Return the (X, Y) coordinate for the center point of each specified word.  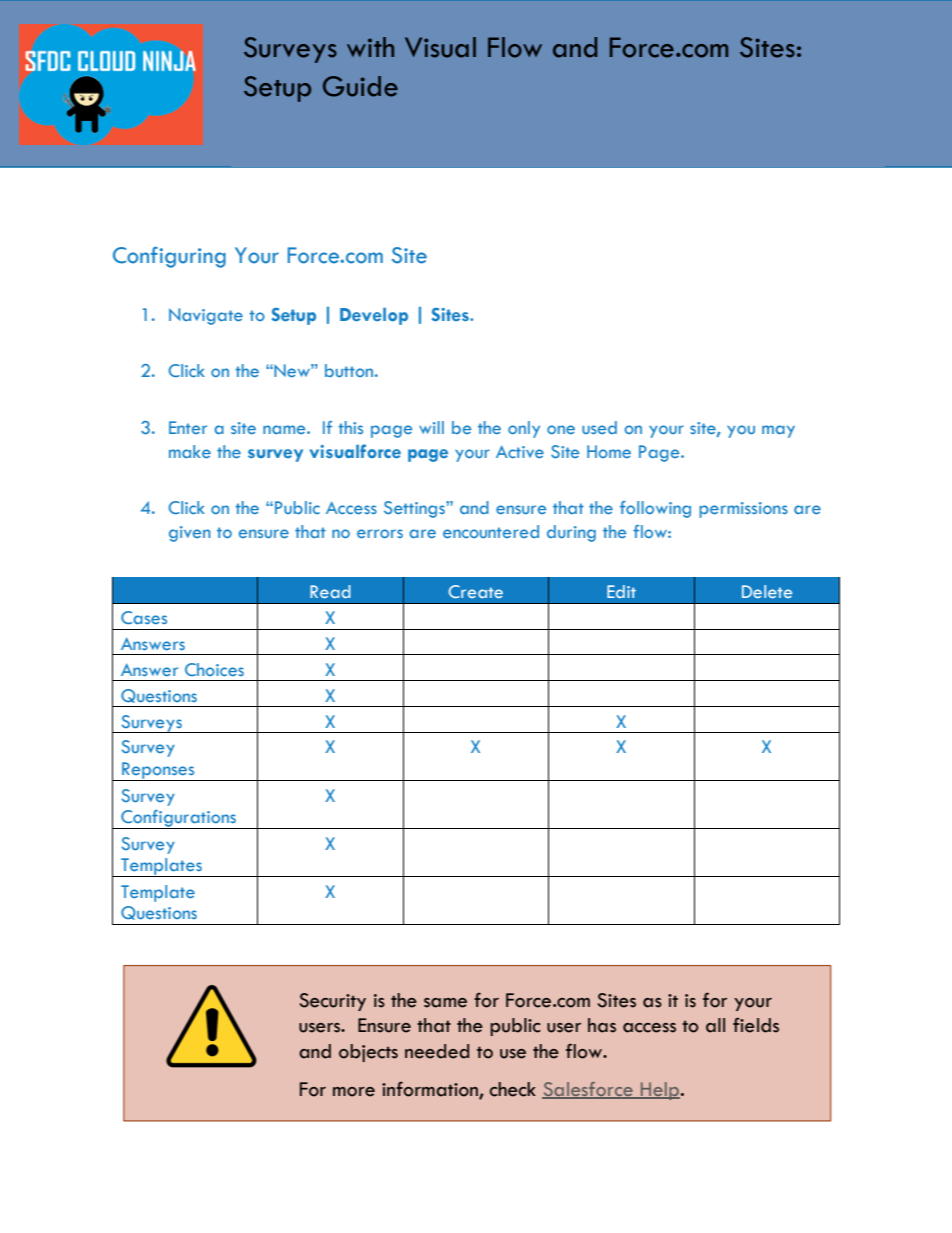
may (778, 431)
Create (476, 591)
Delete (767, 591)
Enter (188, 427)
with (370, 47)
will (431, 427)
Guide (360, 86)
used (599, 427)
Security (333, 1002)
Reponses (158, 771)
